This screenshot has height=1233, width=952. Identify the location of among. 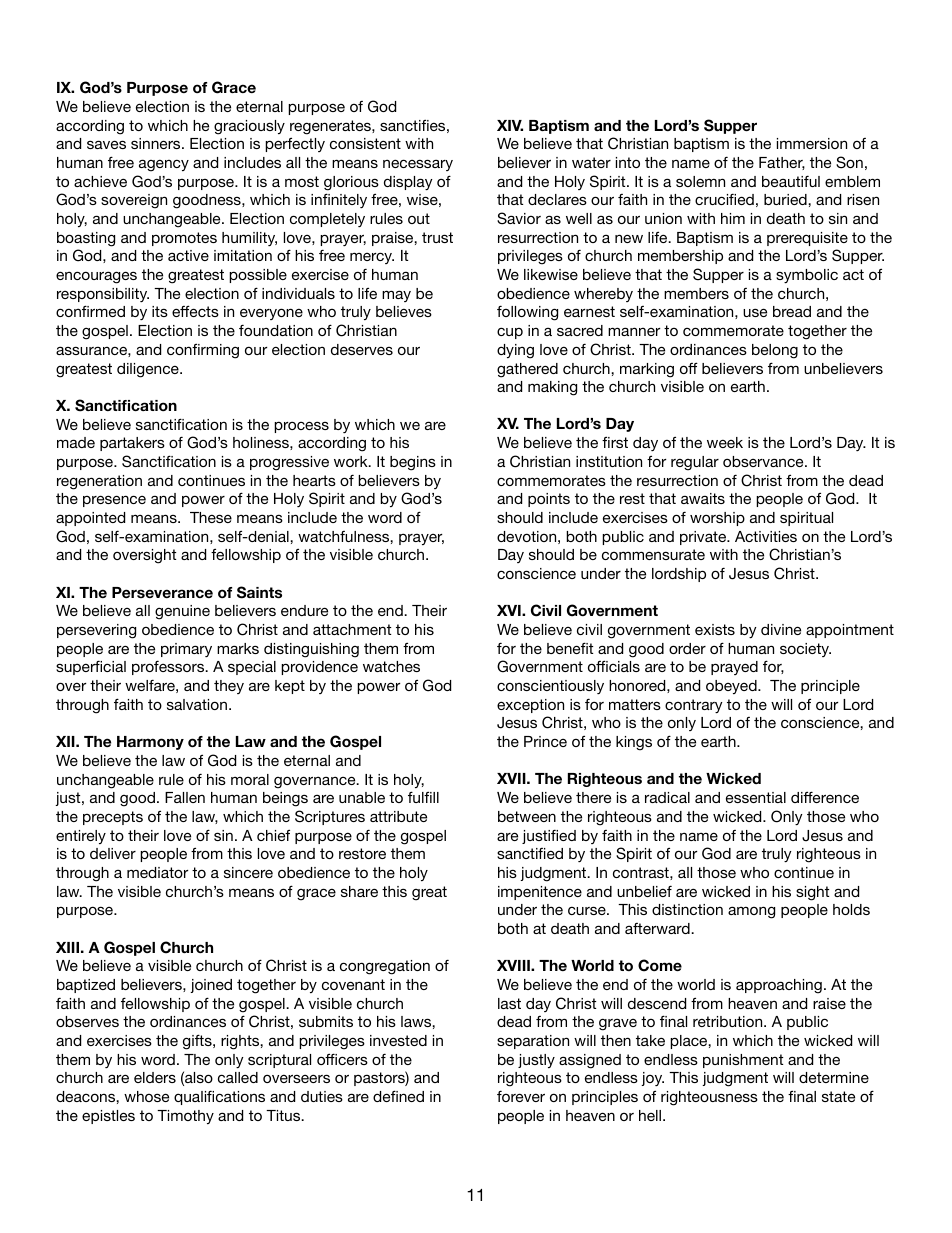
(751, 912).
